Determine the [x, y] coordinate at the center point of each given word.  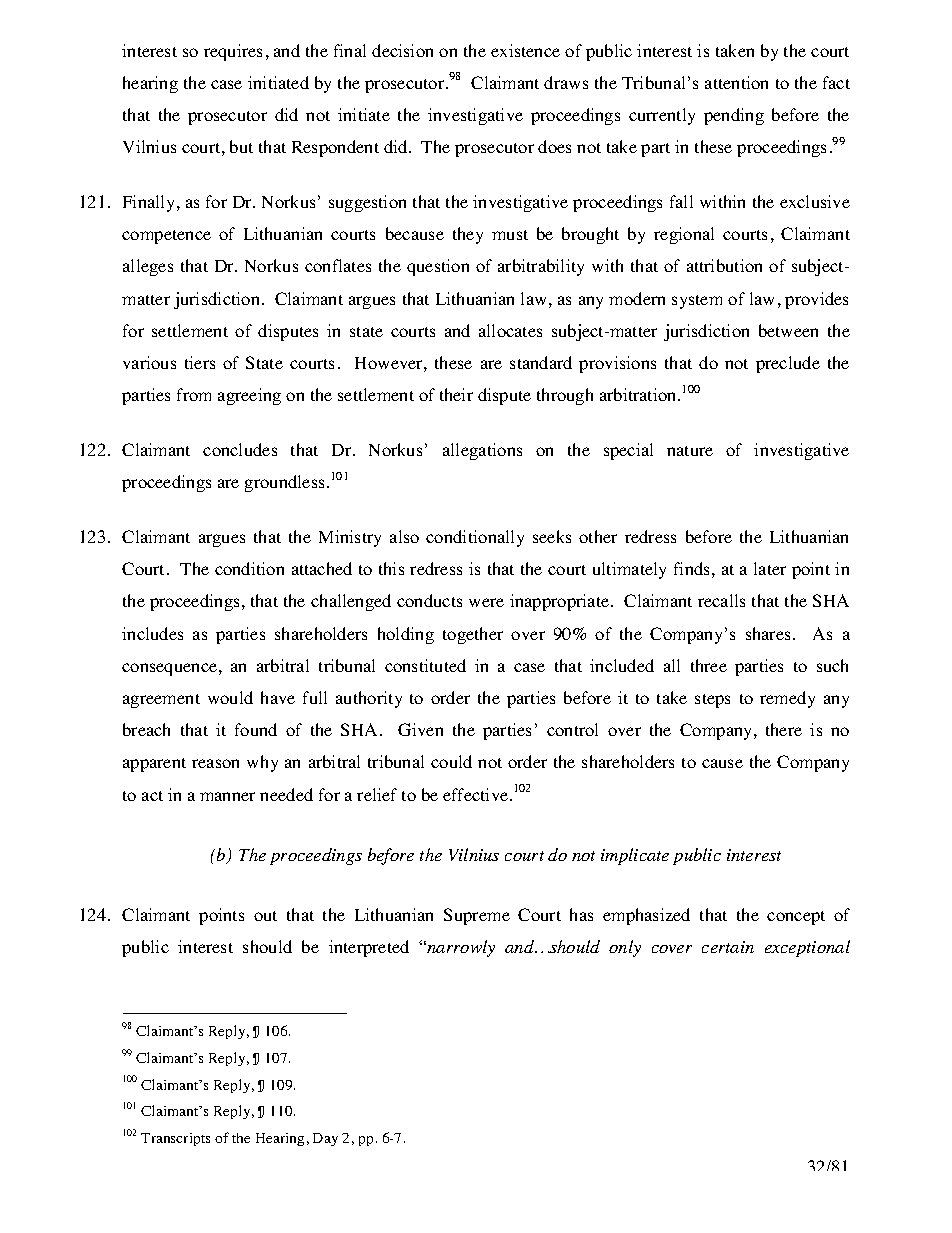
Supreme [477, 916]
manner [227, 796]
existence [525, 50]
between [788, 330]
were [486, 602]
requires [233, 52]
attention [736, 82]
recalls [721, 600]
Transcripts [175, 1139]
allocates [510, 330]
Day [325, 1139]
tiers [200, 362]
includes [152, 633]
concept [796, 918]
